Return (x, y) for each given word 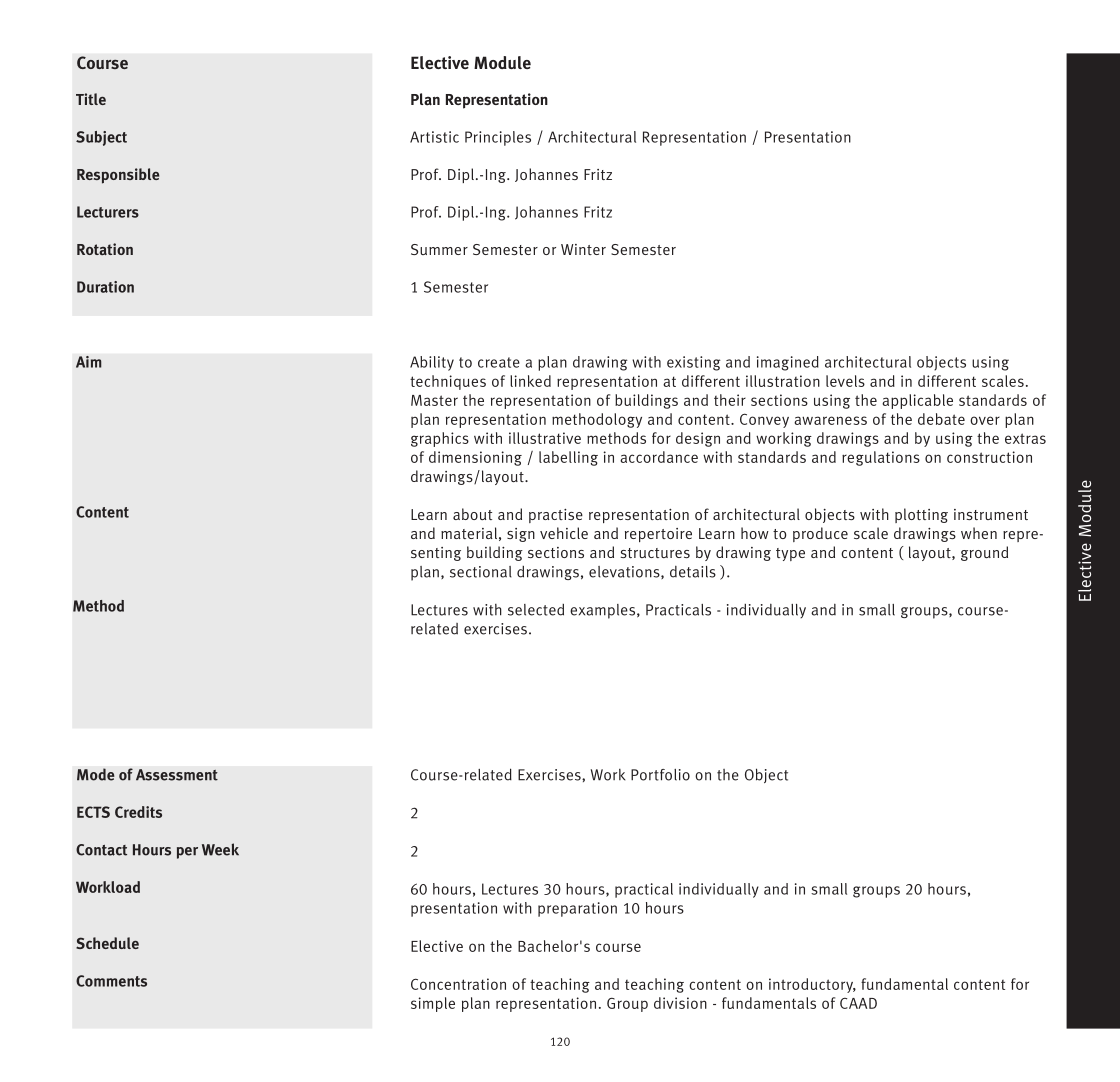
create (499, 362)
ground (984, 553)
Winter (583, 249)
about (472, 514)
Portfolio (660, 775)
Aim (89, 362)
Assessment (177, 775)
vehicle (564, 533)
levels (845, 381)
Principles (498, 138)
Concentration (458, 984)
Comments (111, 981)
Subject (101, 138)
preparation (577, 909)
